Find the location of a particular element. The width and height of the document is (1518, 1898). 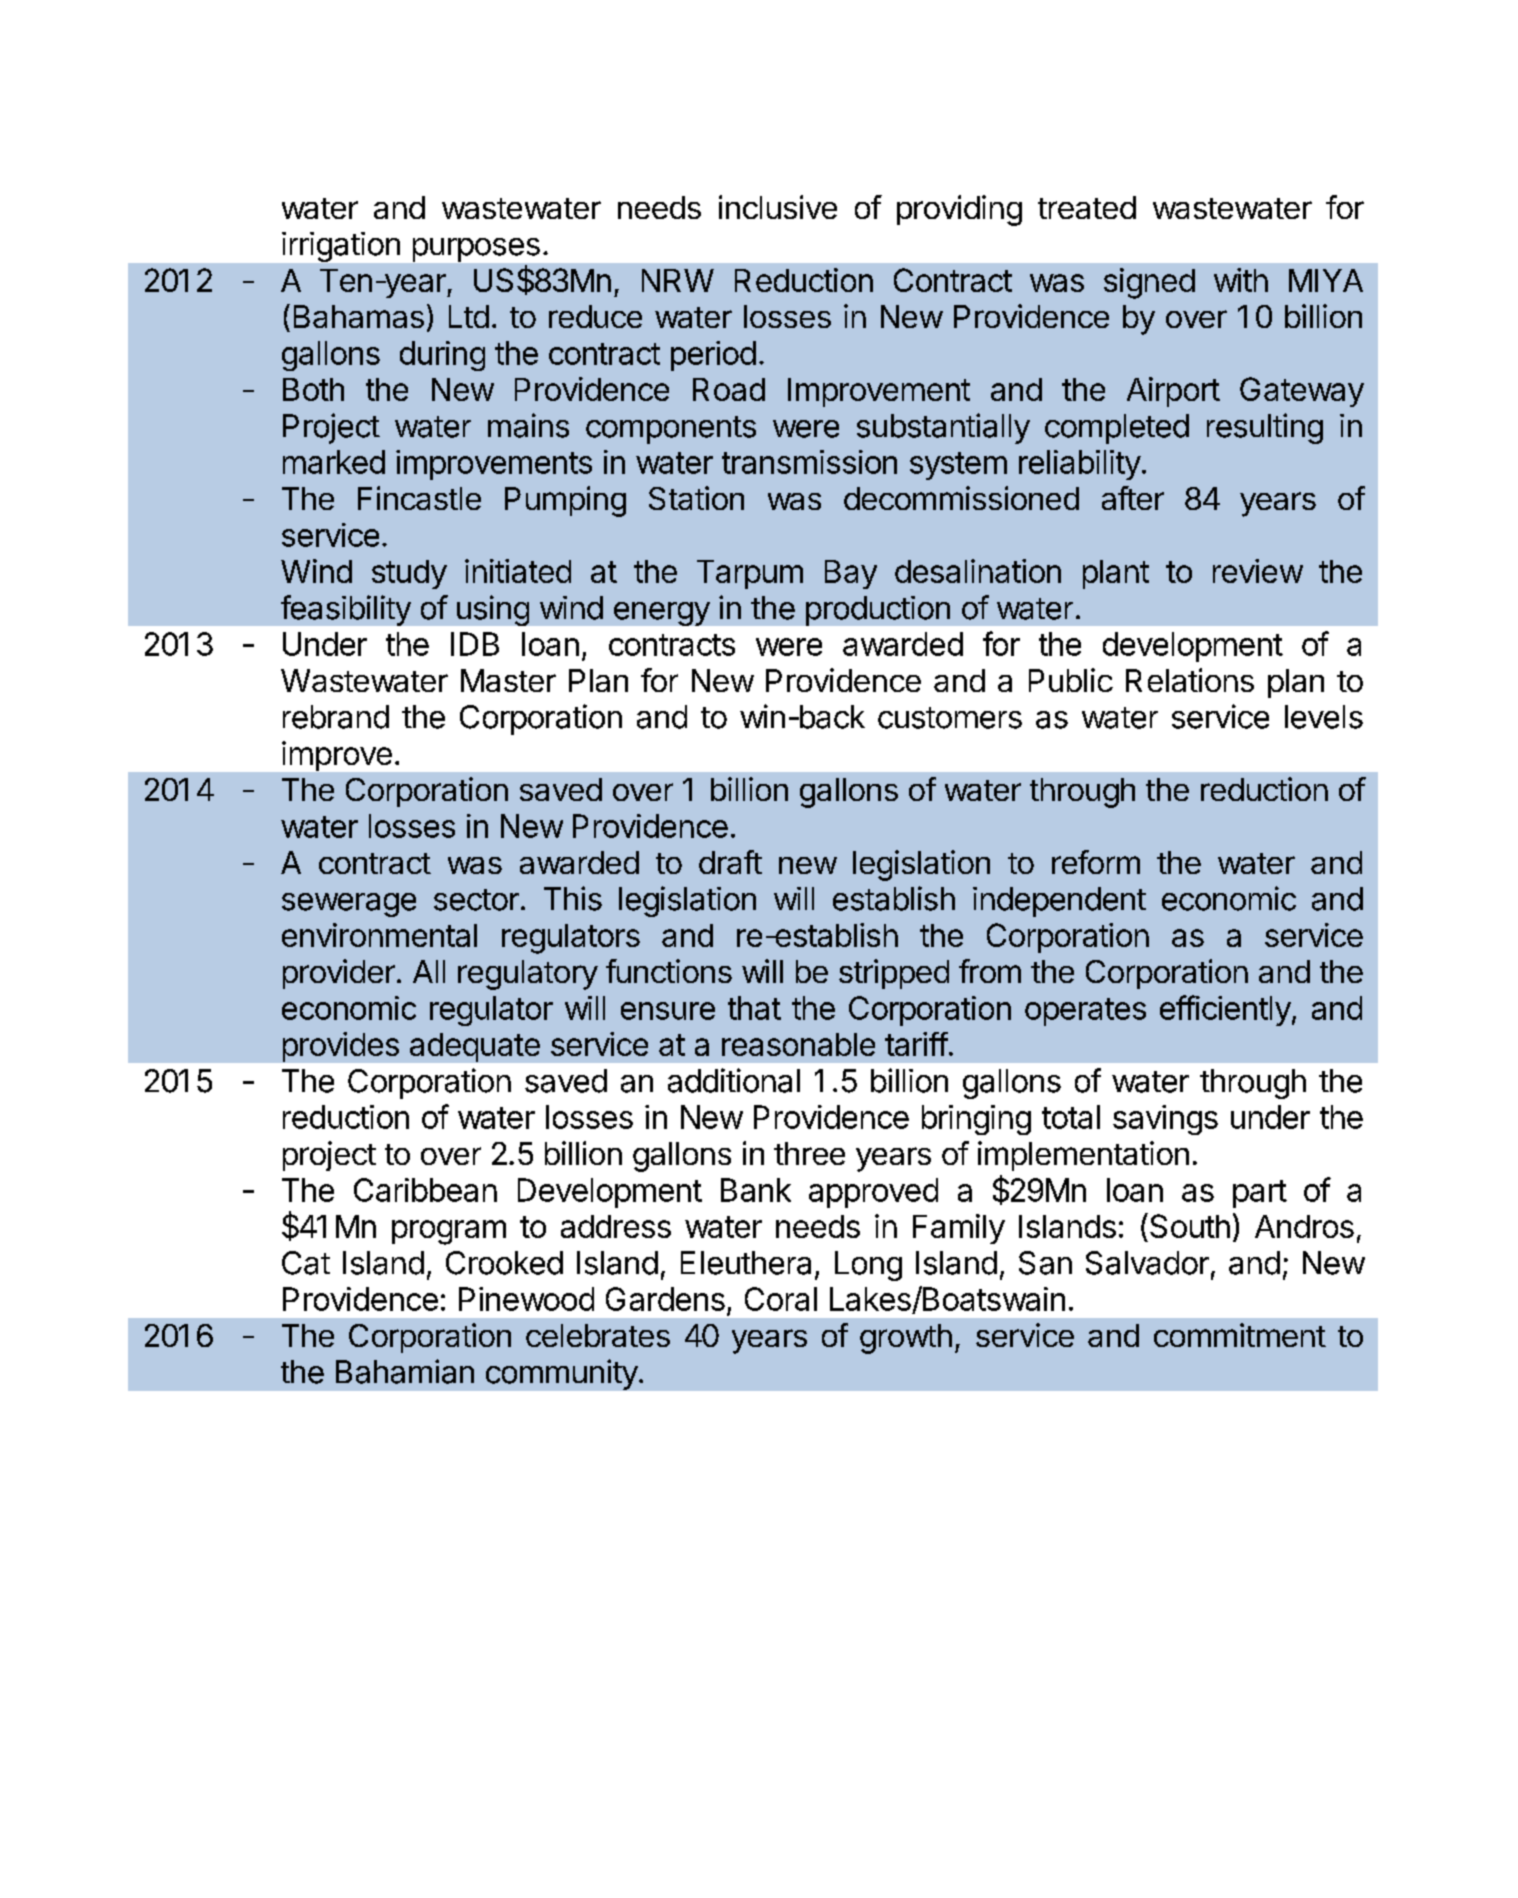

Bahamian is located at coordinates (405, 1371).
